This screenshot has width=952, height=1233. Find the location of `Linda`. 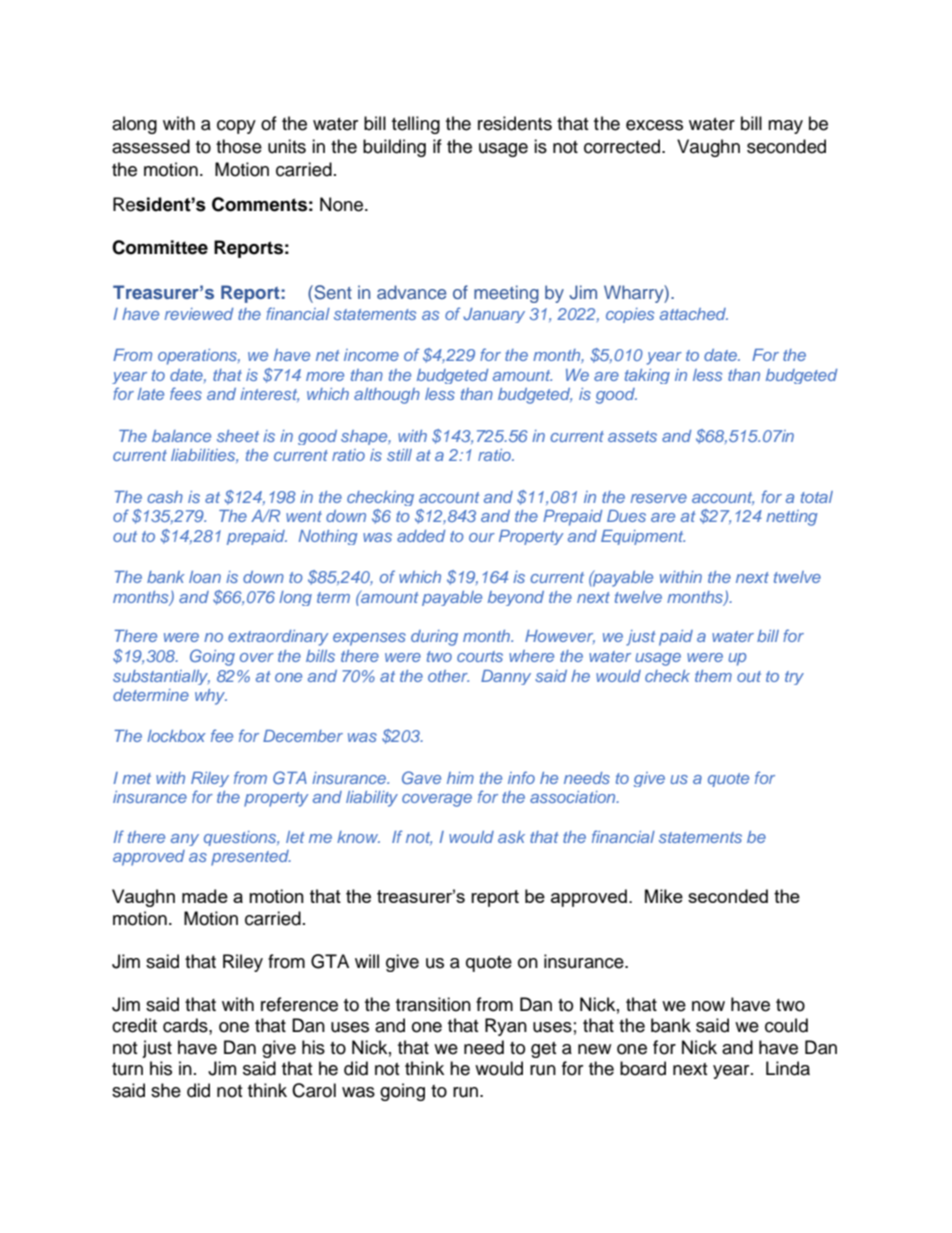

Linda is located at coordinates (788, 1068).
